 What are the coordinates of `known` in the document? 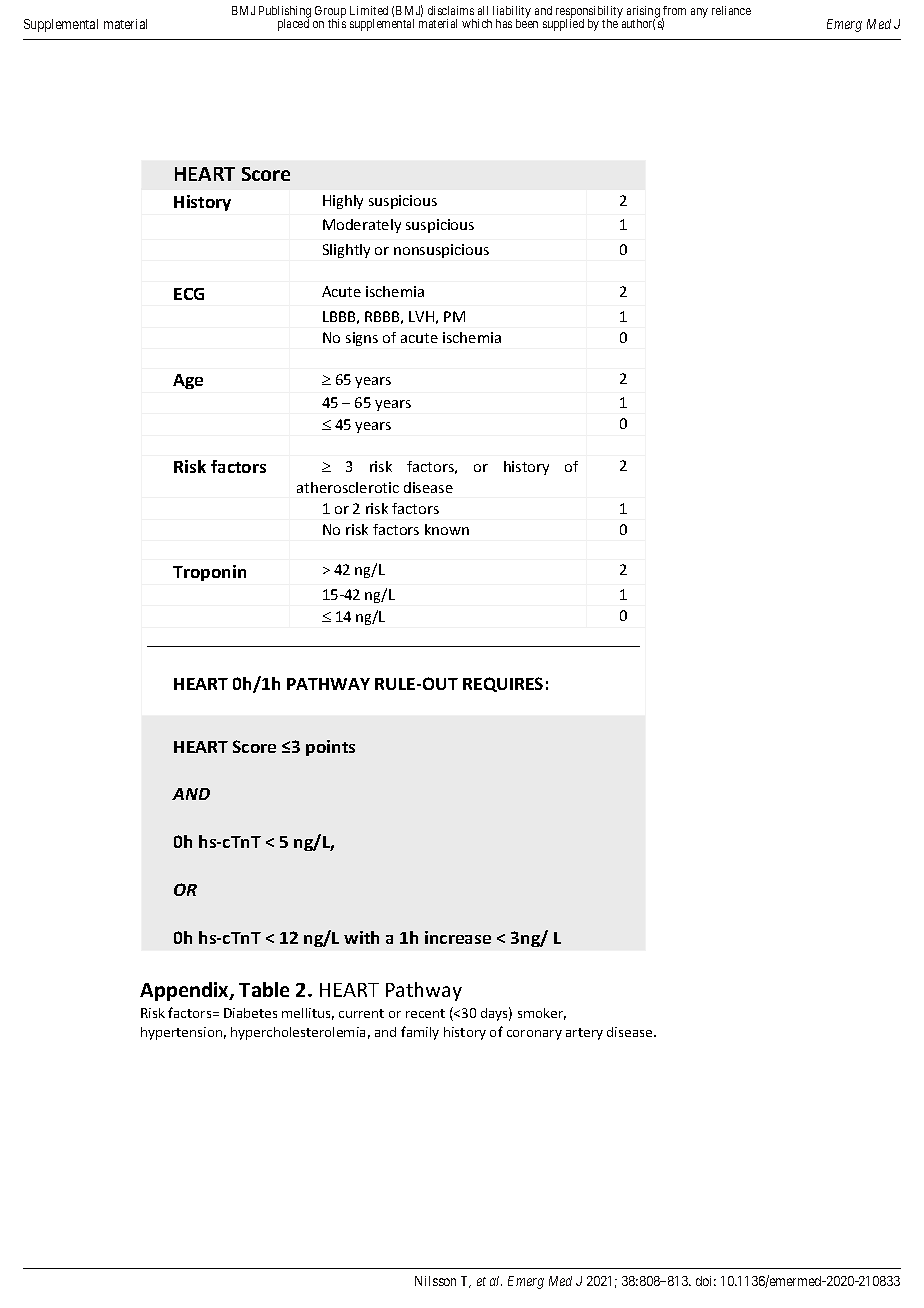 It's located at (447, 529).
